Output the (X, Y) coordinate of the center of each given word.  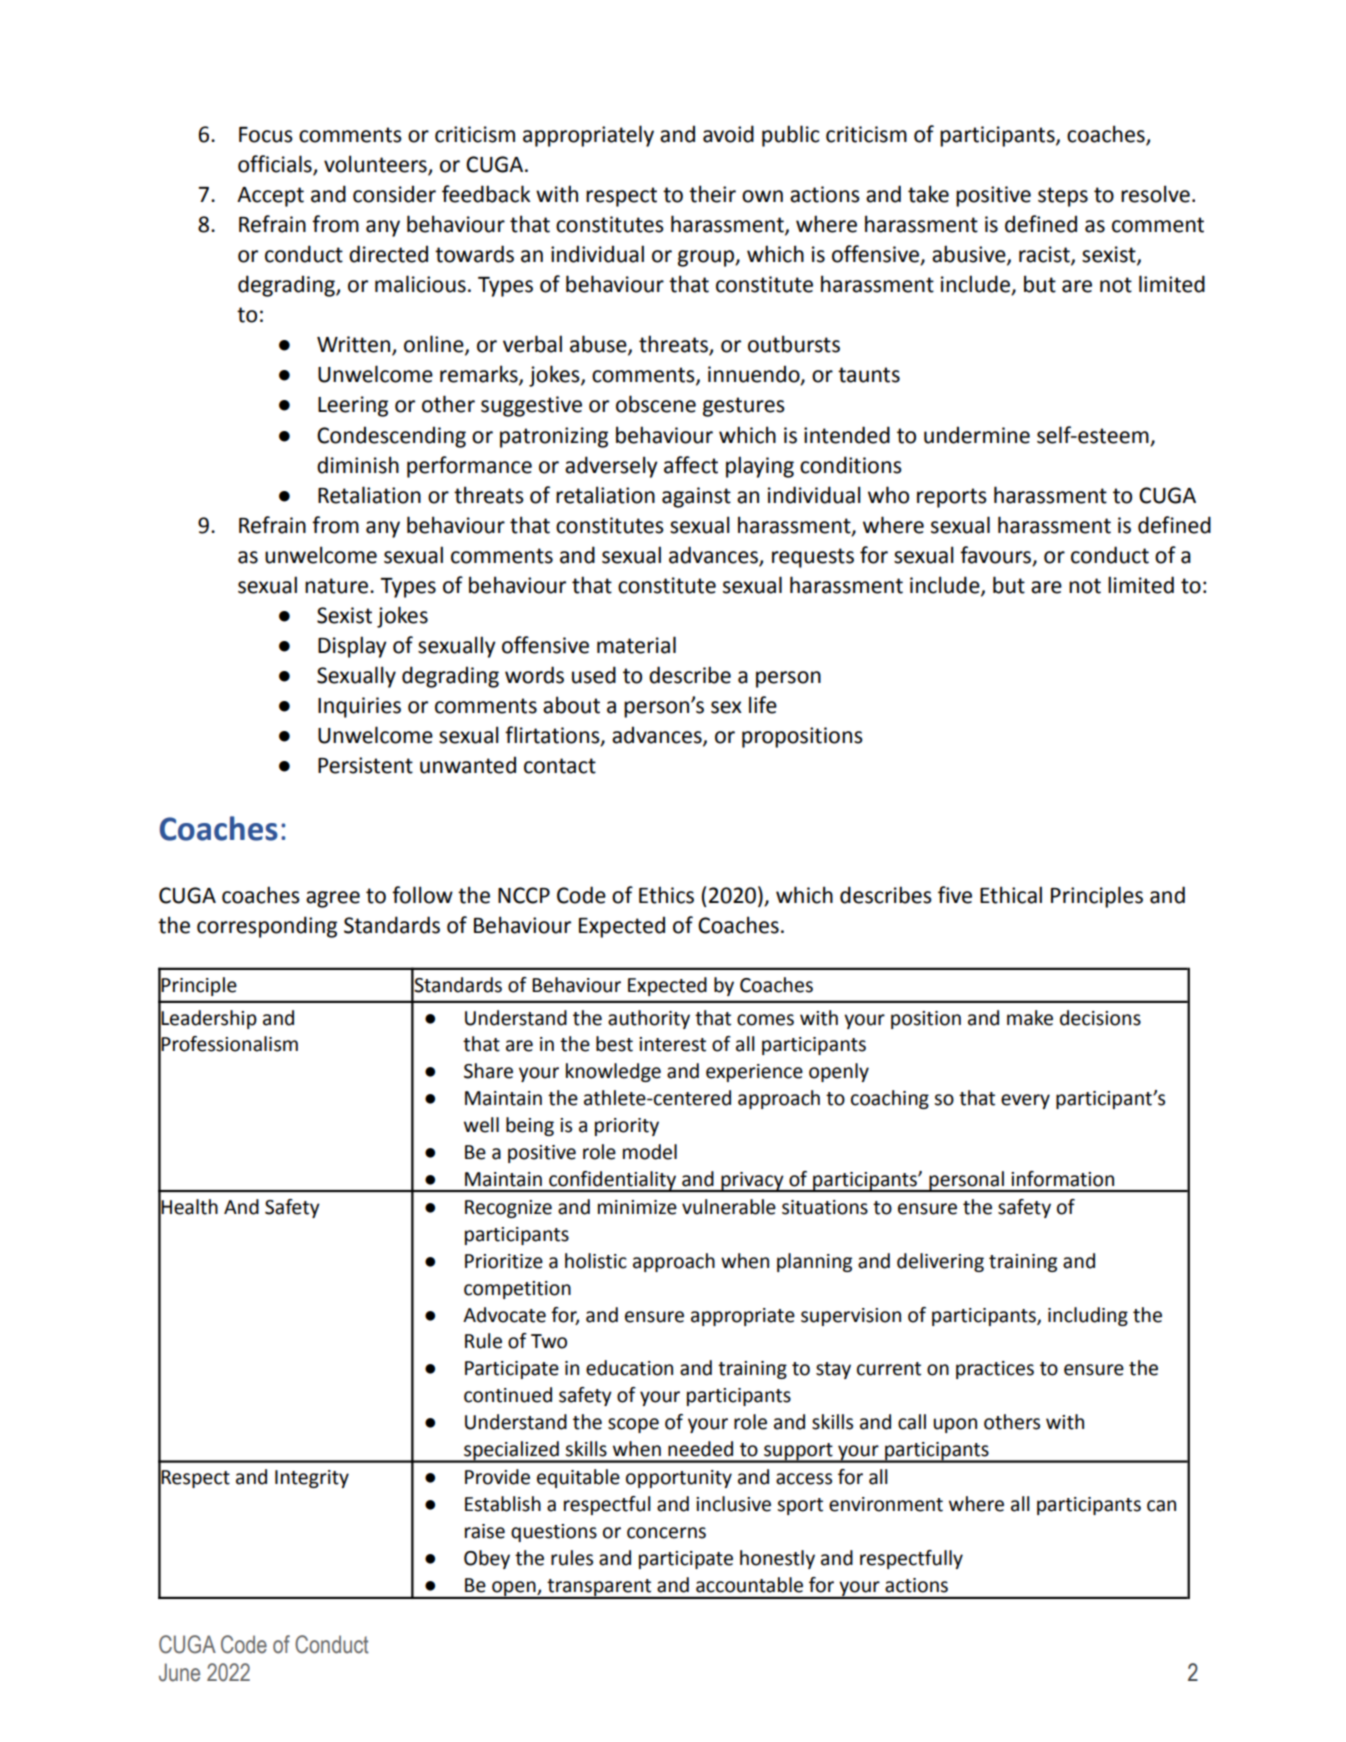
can (1161, 1506)
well (481, 1125)
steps (1063, 197)
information (1062, 1179)
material (636, 645)
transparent (599, 1588)
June (179, 1672)
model (650, 1152)
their (712, 194)
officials (276, 165)
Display (352, 647)
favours (997, 555)
